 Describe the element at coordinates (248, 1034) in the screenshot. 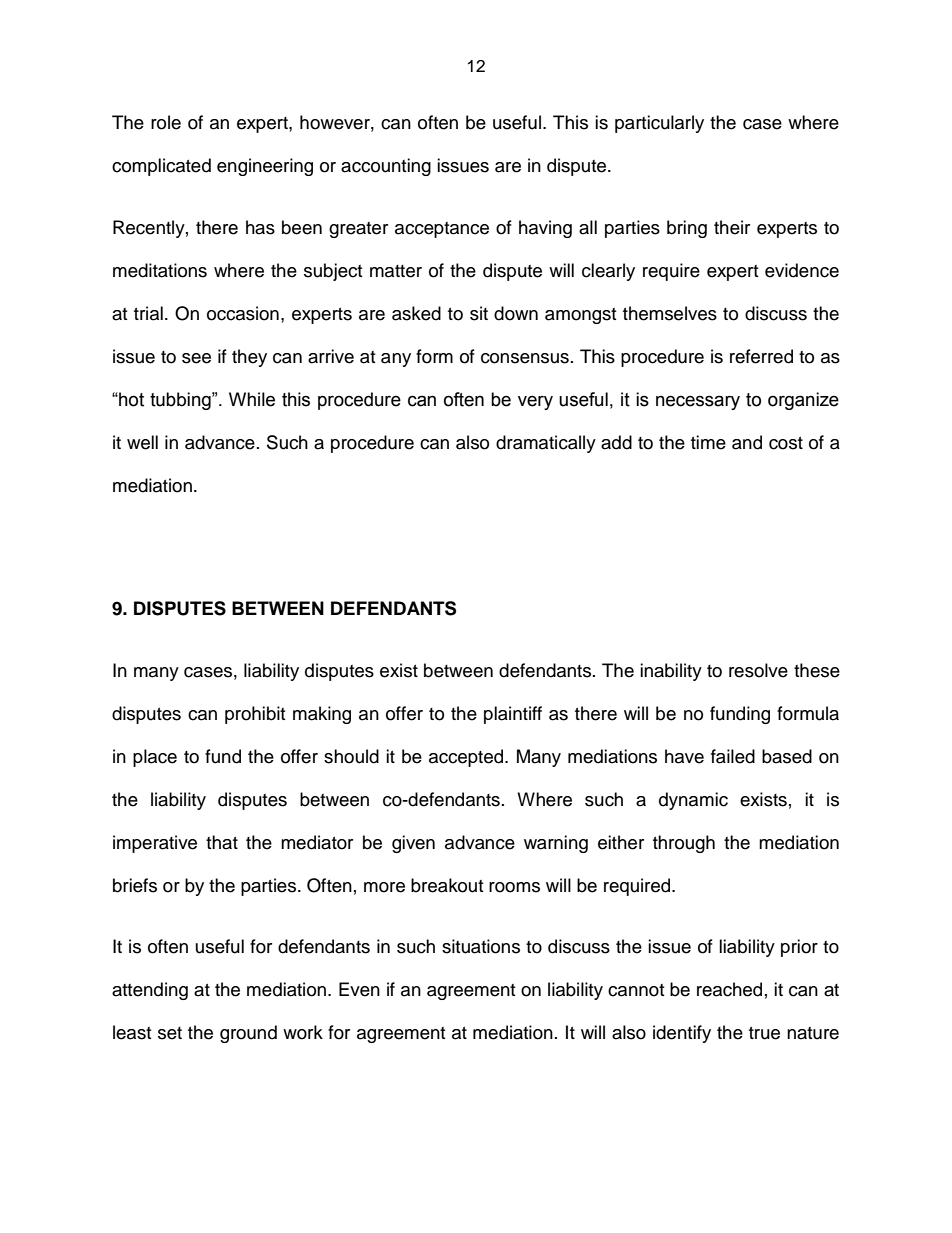

I see `ground` at that location.
